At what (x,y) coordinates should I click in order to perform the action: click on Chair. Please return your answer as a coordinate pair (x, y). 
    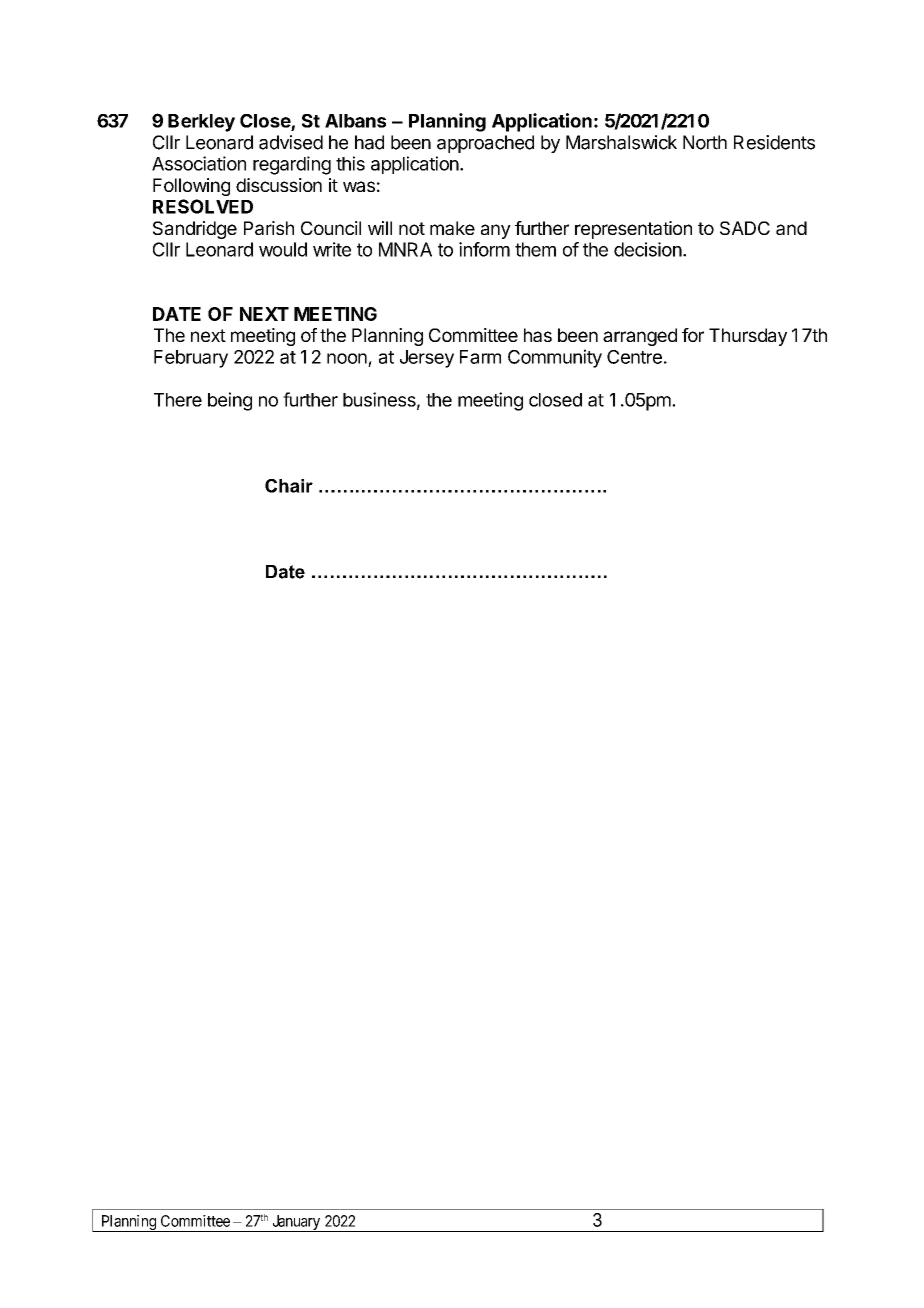
    Looking at the image, I should click on (289, 486).
